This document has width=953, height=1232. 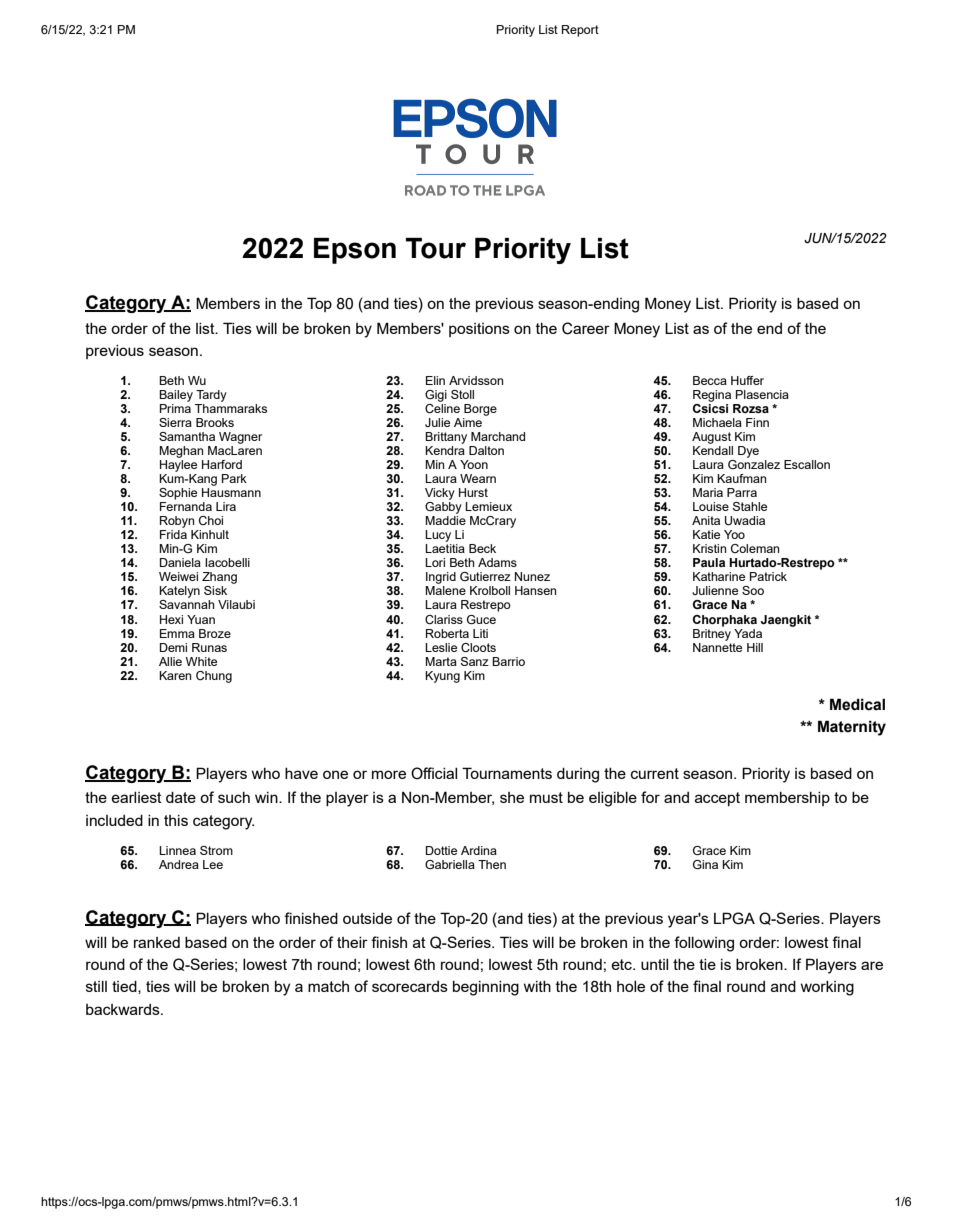 What do you see at coordinates (177, 522) in the document?
I see `Robyn` at bounding box center [177, 522].
